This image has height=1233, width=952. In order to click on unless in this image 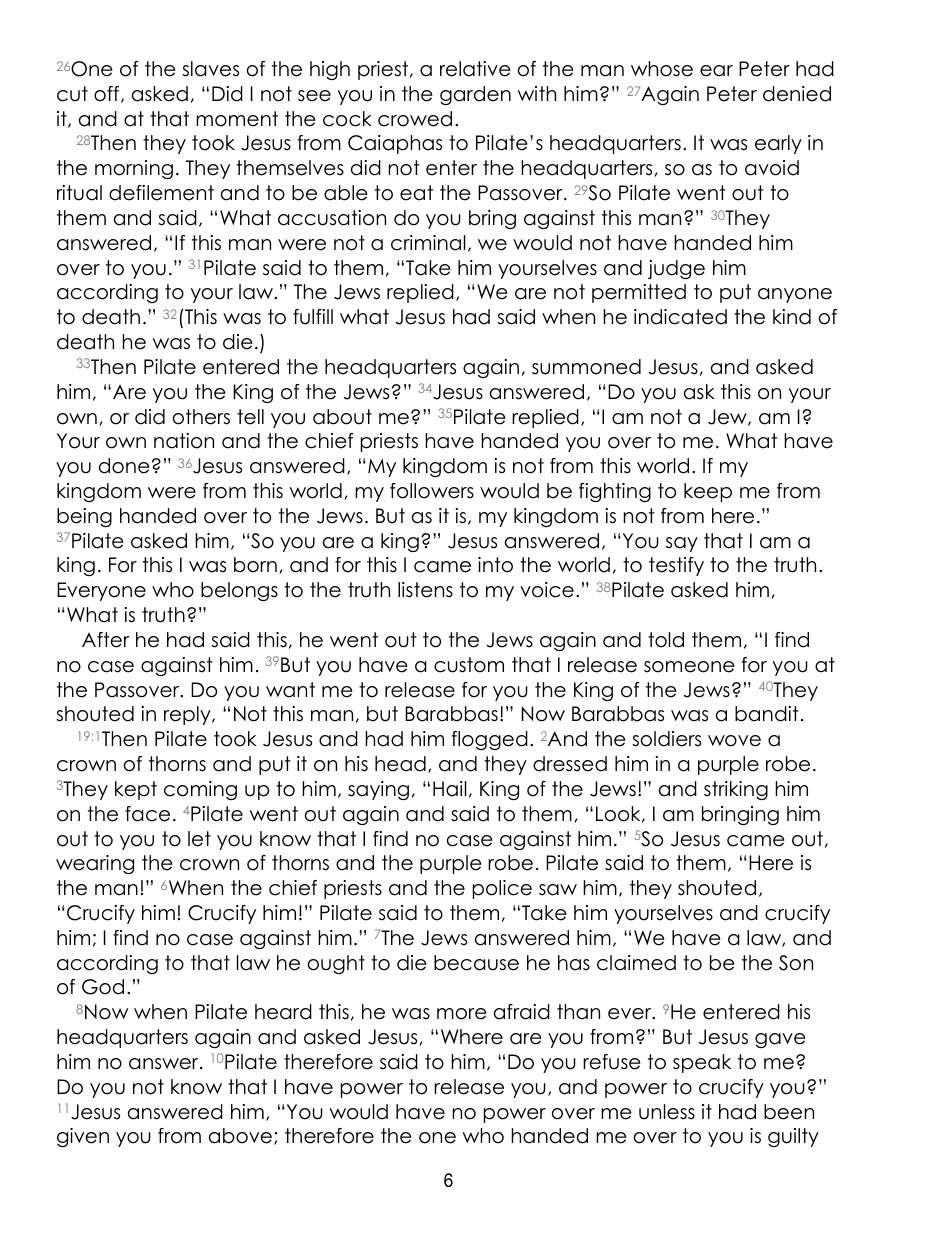, I will do `click(667, 1112)`.
